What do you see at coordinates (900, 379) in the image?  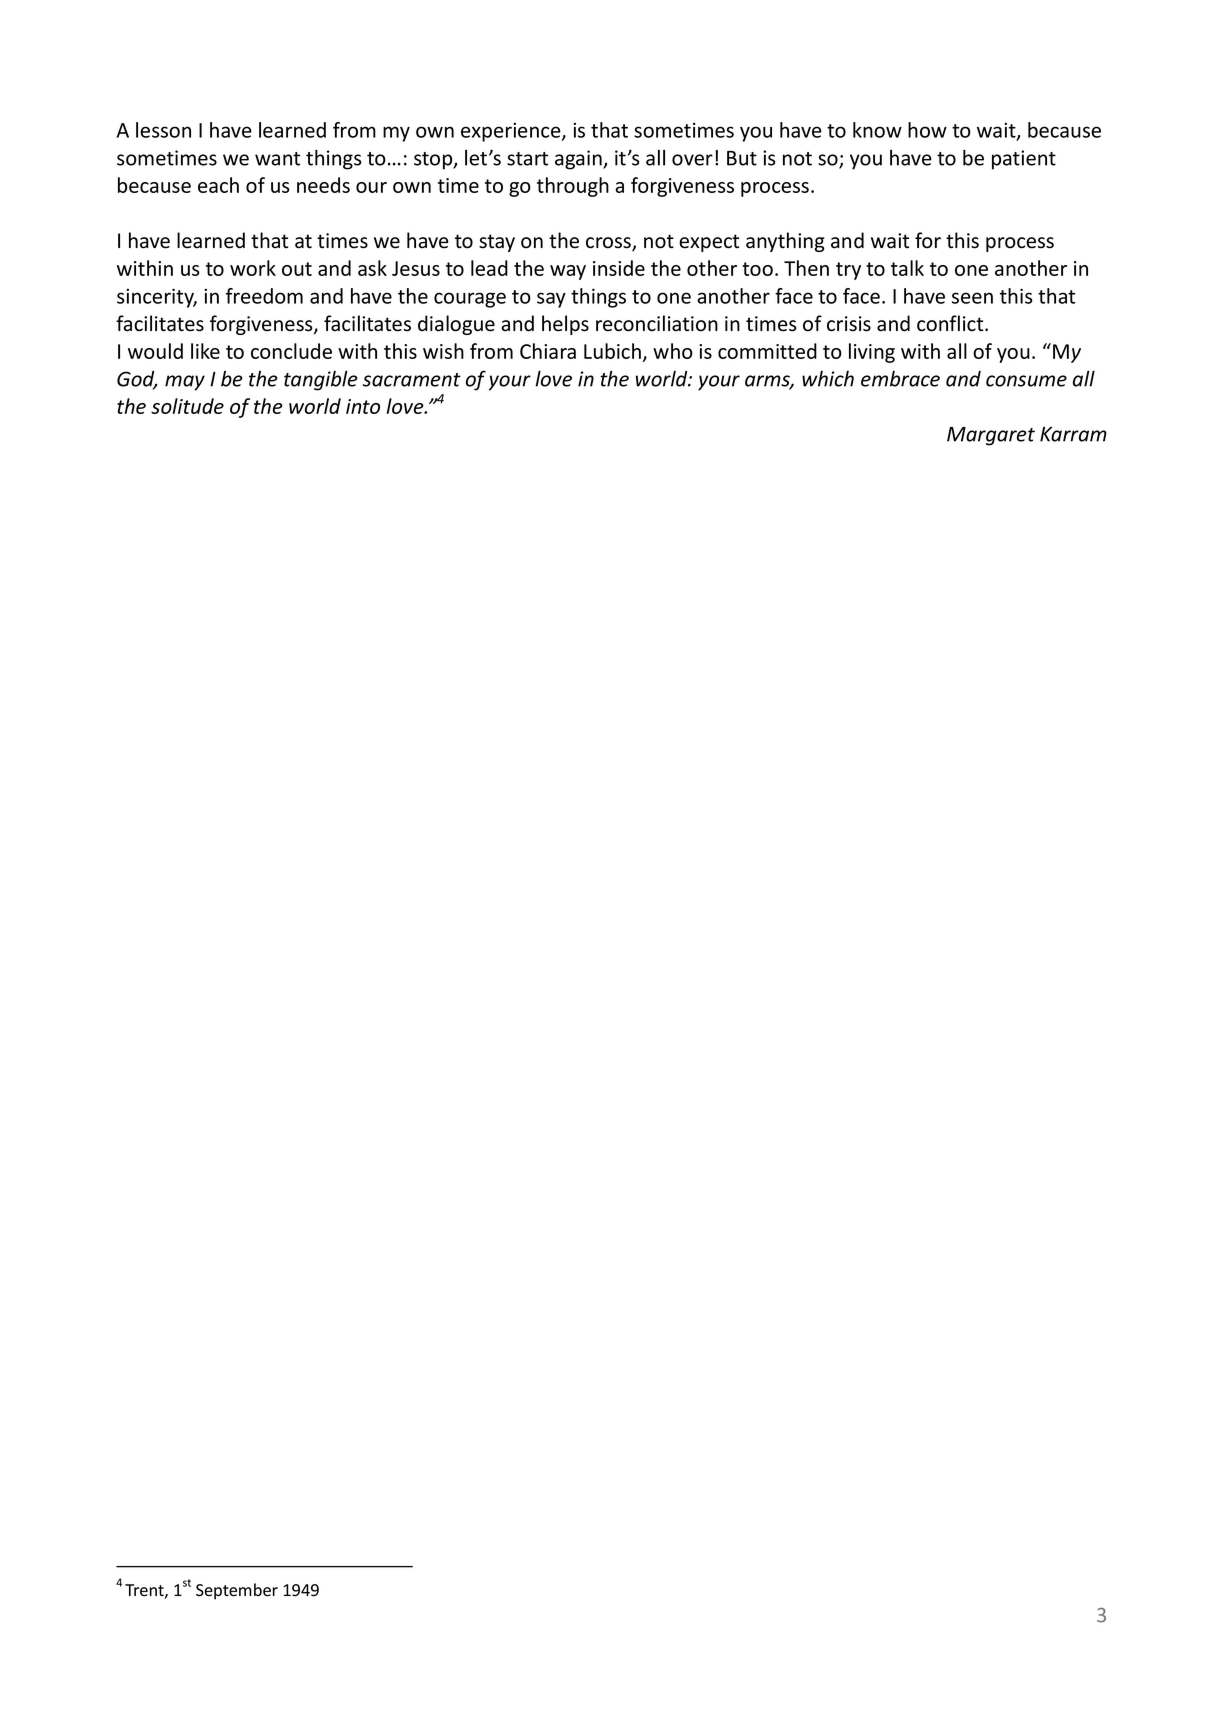 I see `embrace` at bounding box center [900, 379].
